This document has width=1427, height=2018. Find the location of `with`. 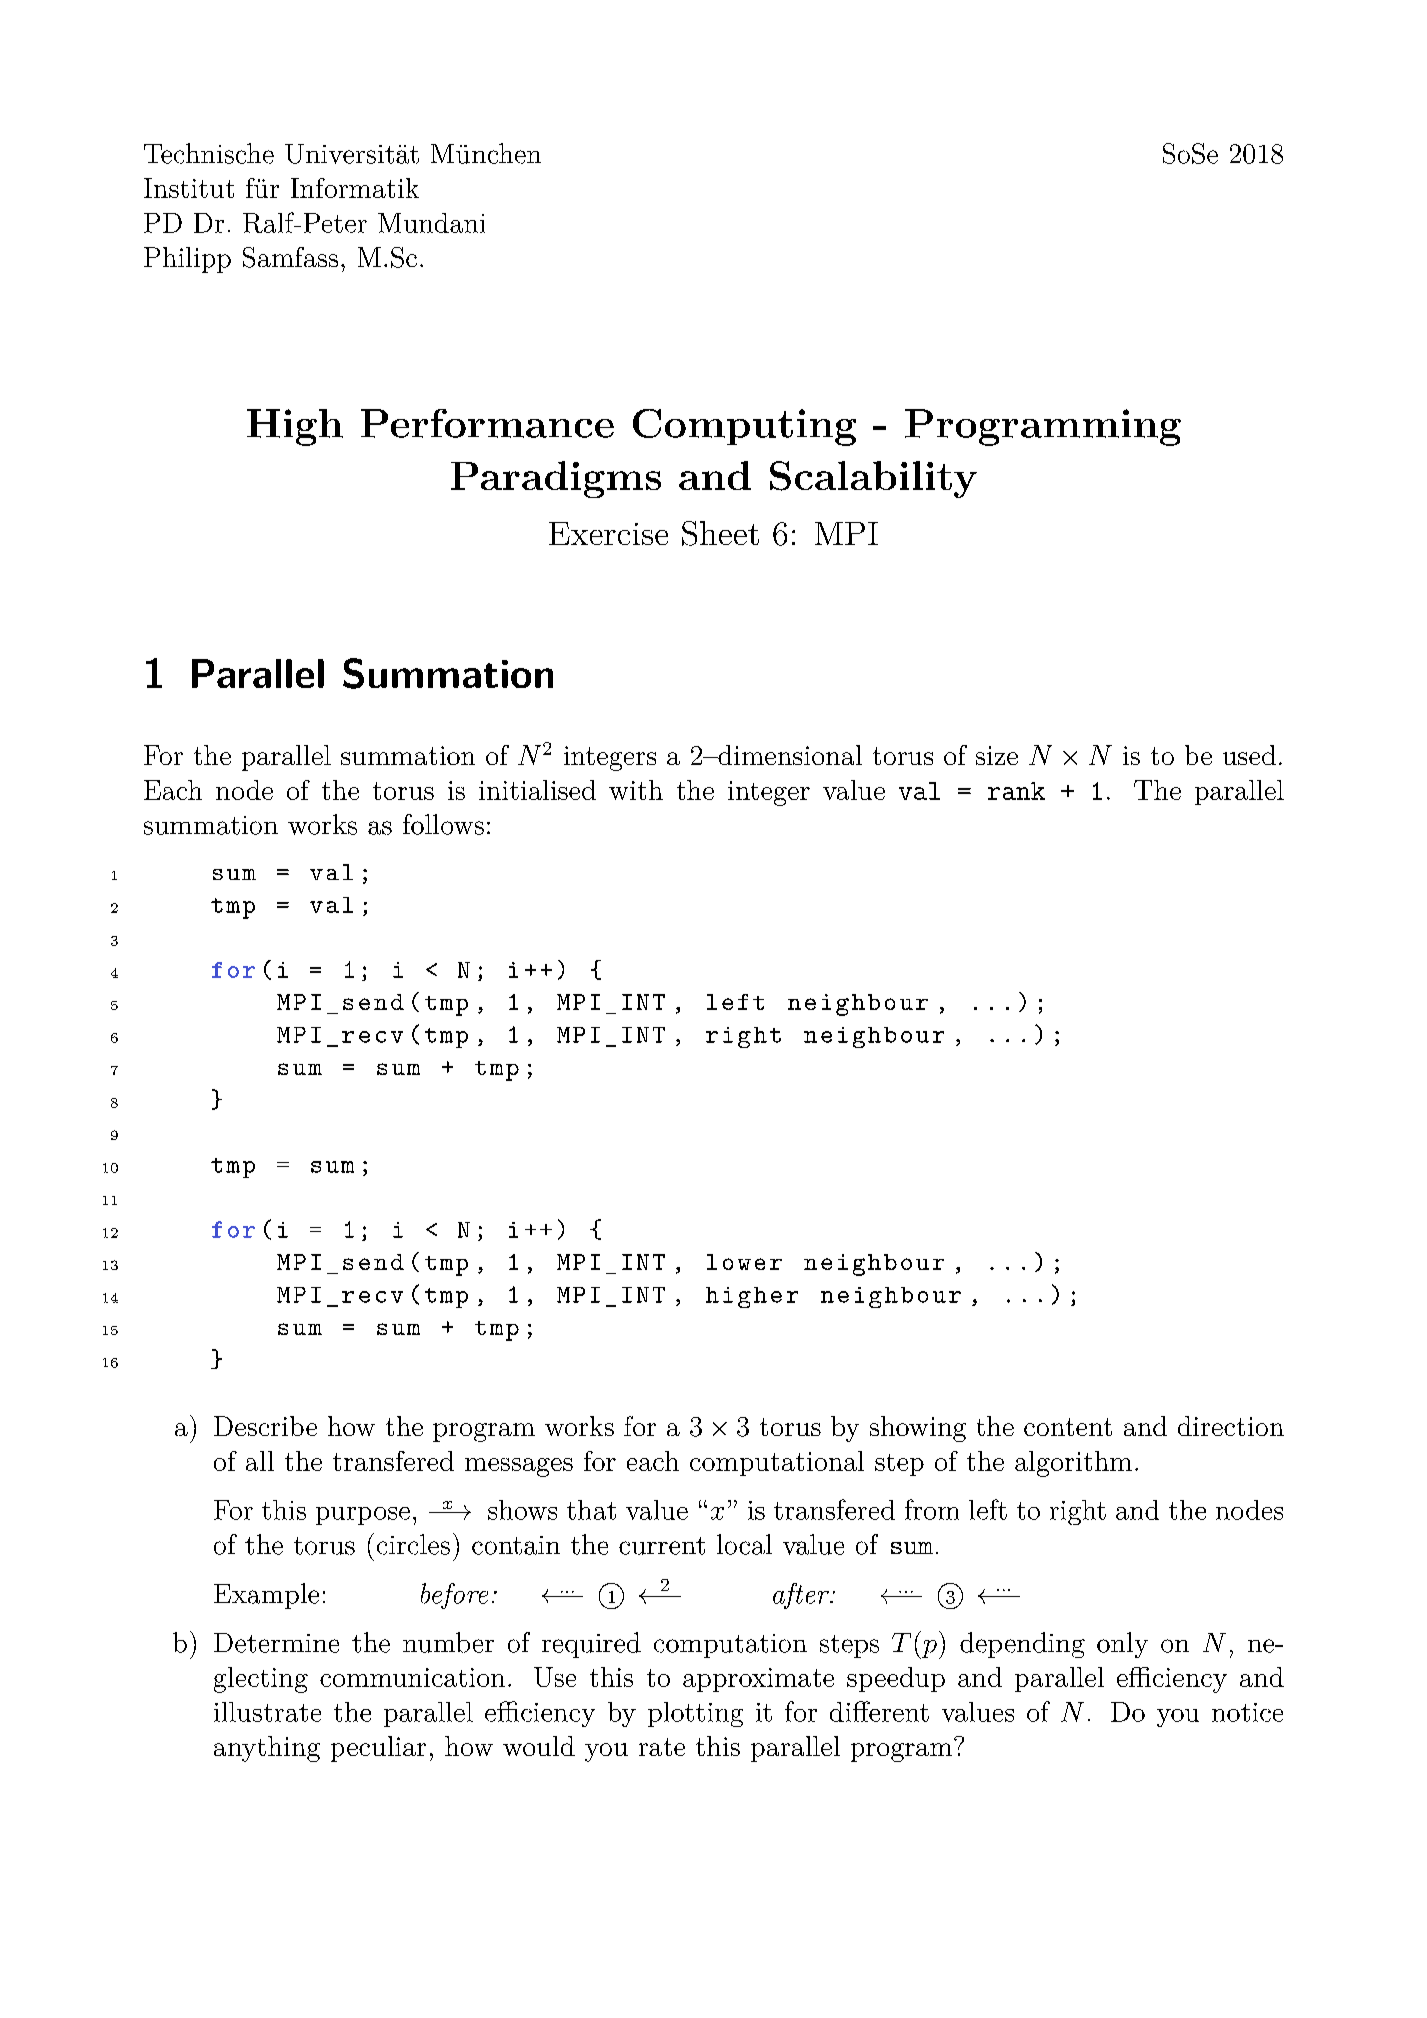

with is located at coordinates (636, 790).
